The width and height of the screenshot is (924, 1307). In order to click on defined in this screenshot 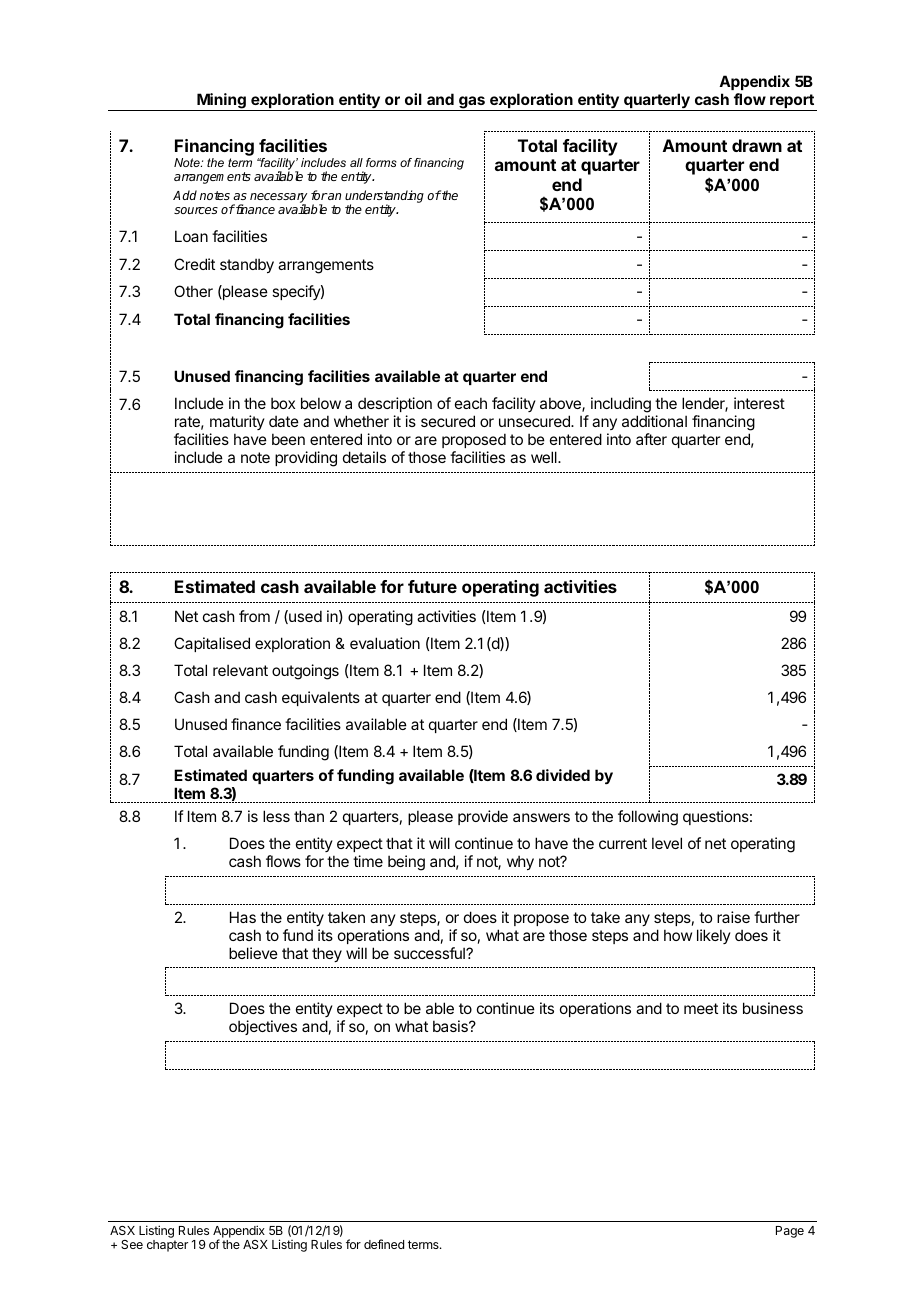, I will do `click(384, 1244)`.
